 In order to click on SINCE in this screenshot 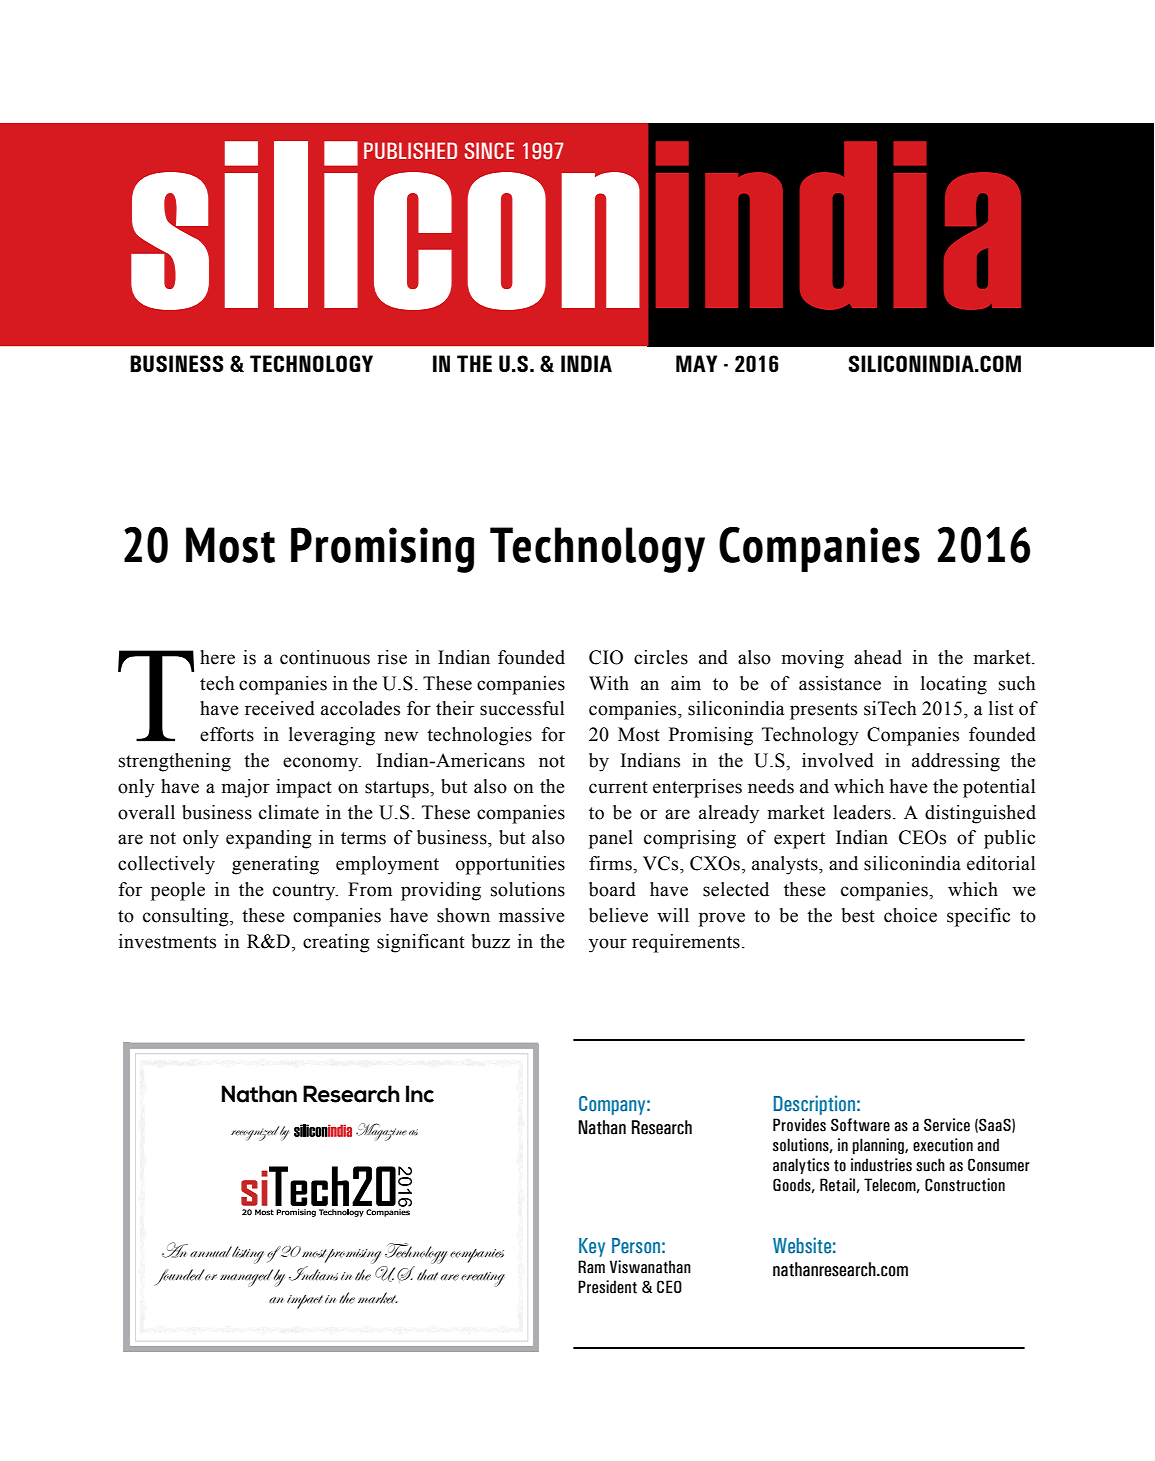, I will do `click(489, 150)`.
